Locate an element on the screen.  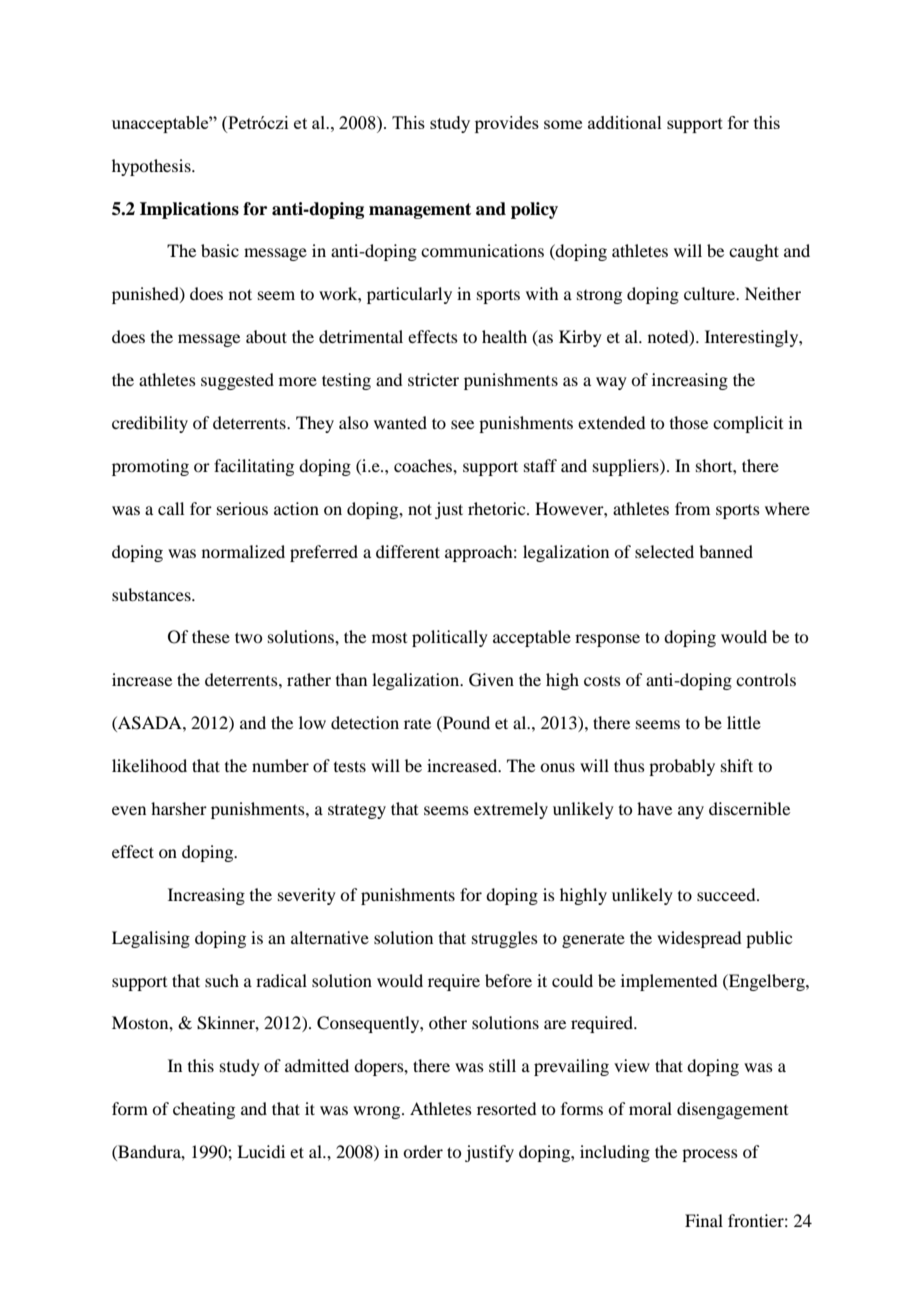
these is located at coordinates (211, 636).
